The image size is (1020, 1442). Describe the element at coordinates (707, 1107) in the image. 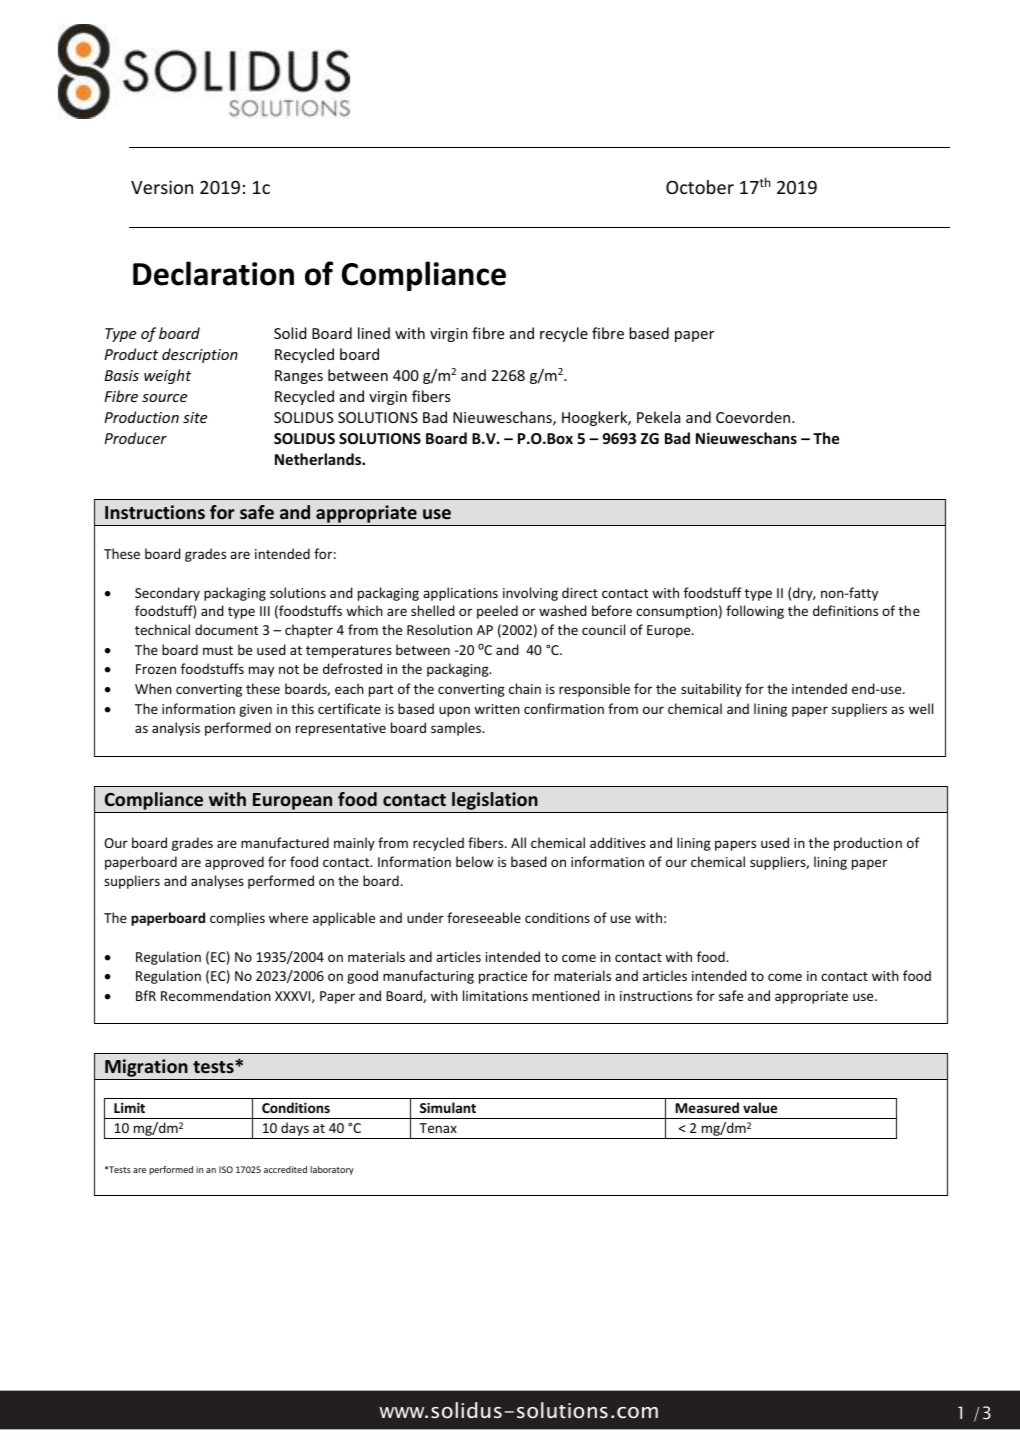

I see `Measured` at that location.
